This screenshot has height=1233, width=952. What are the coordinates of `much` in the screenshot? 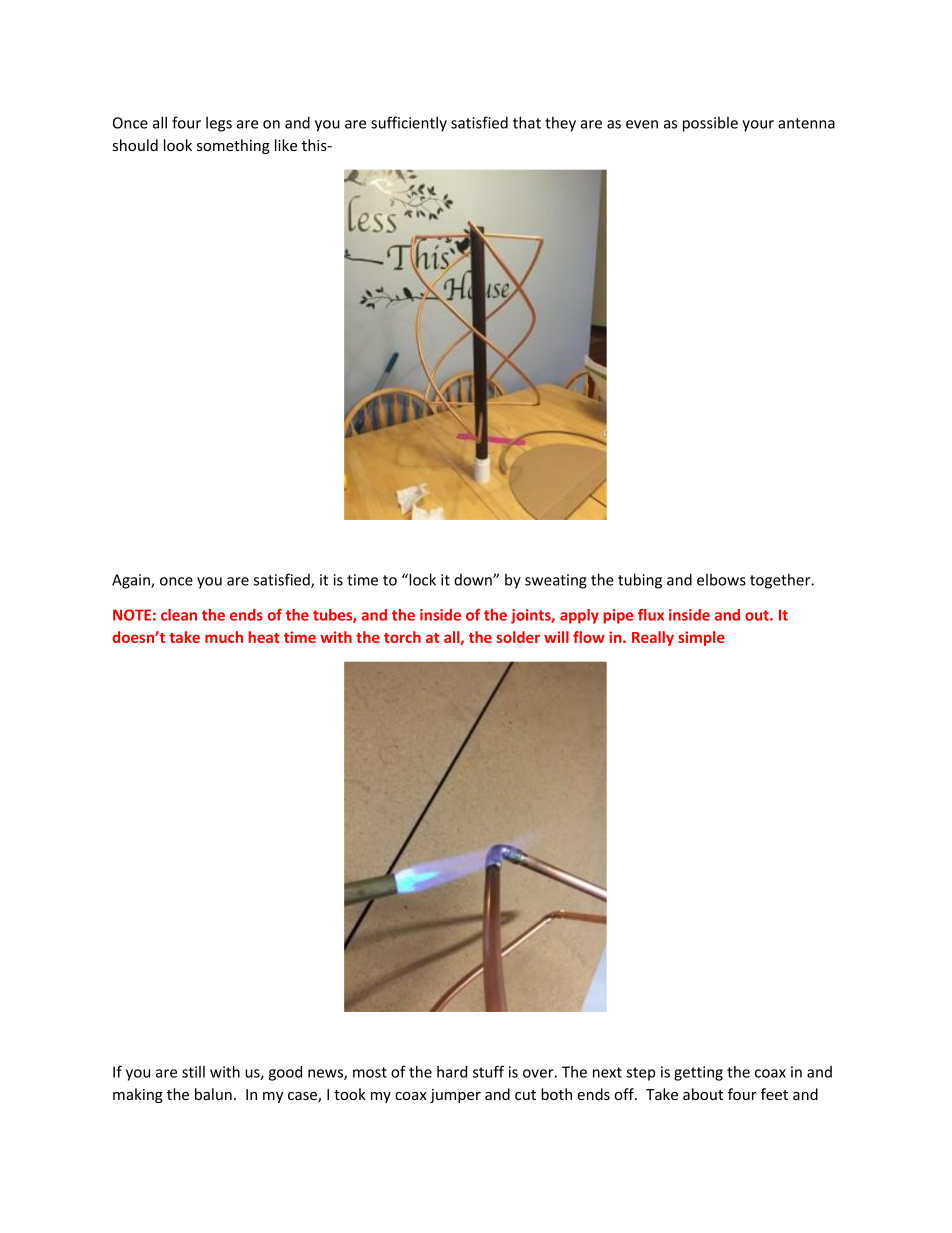 It's located at (224, 637).
